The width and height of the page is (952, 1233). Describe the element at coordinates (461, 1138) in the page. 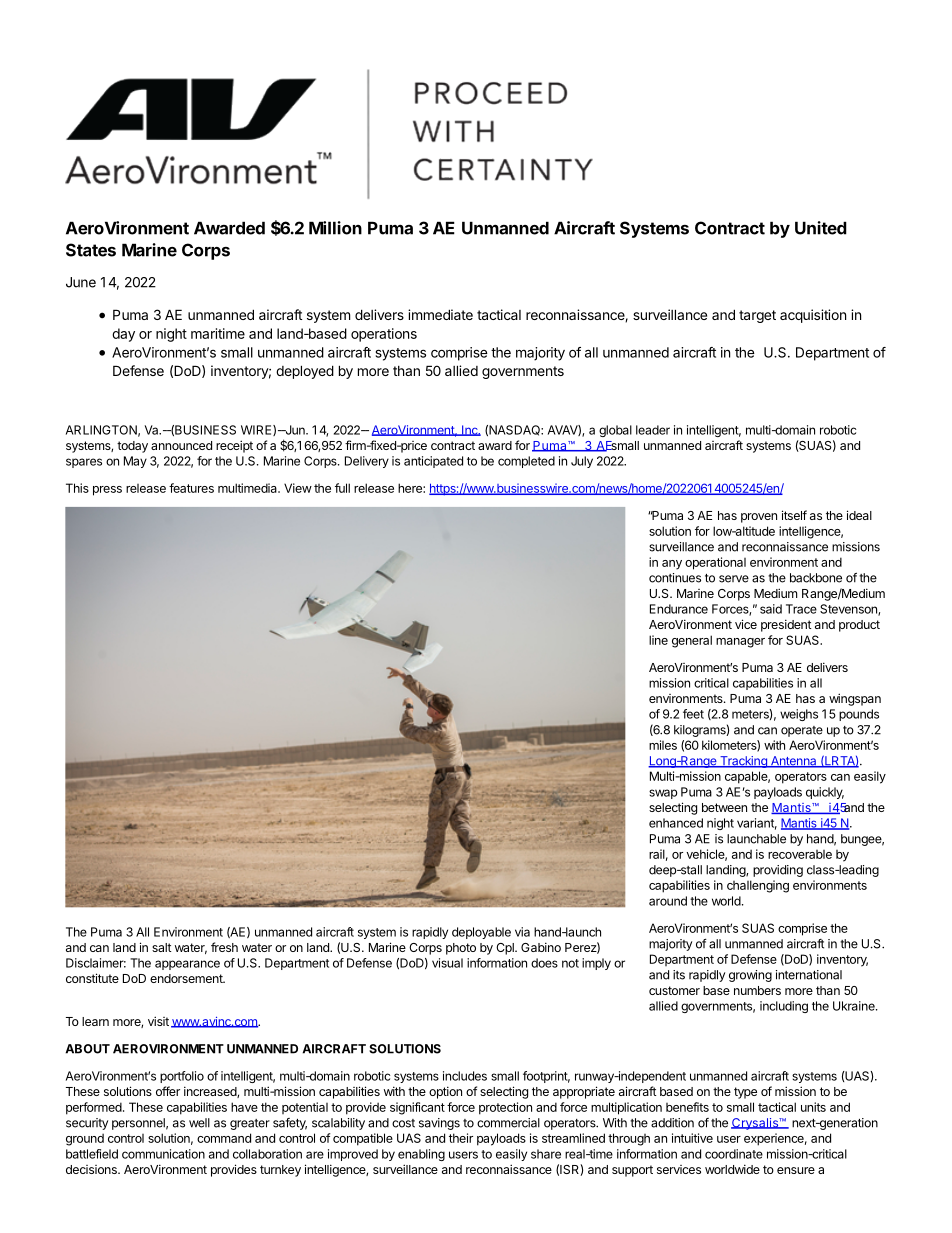

I see `their` at that location.
